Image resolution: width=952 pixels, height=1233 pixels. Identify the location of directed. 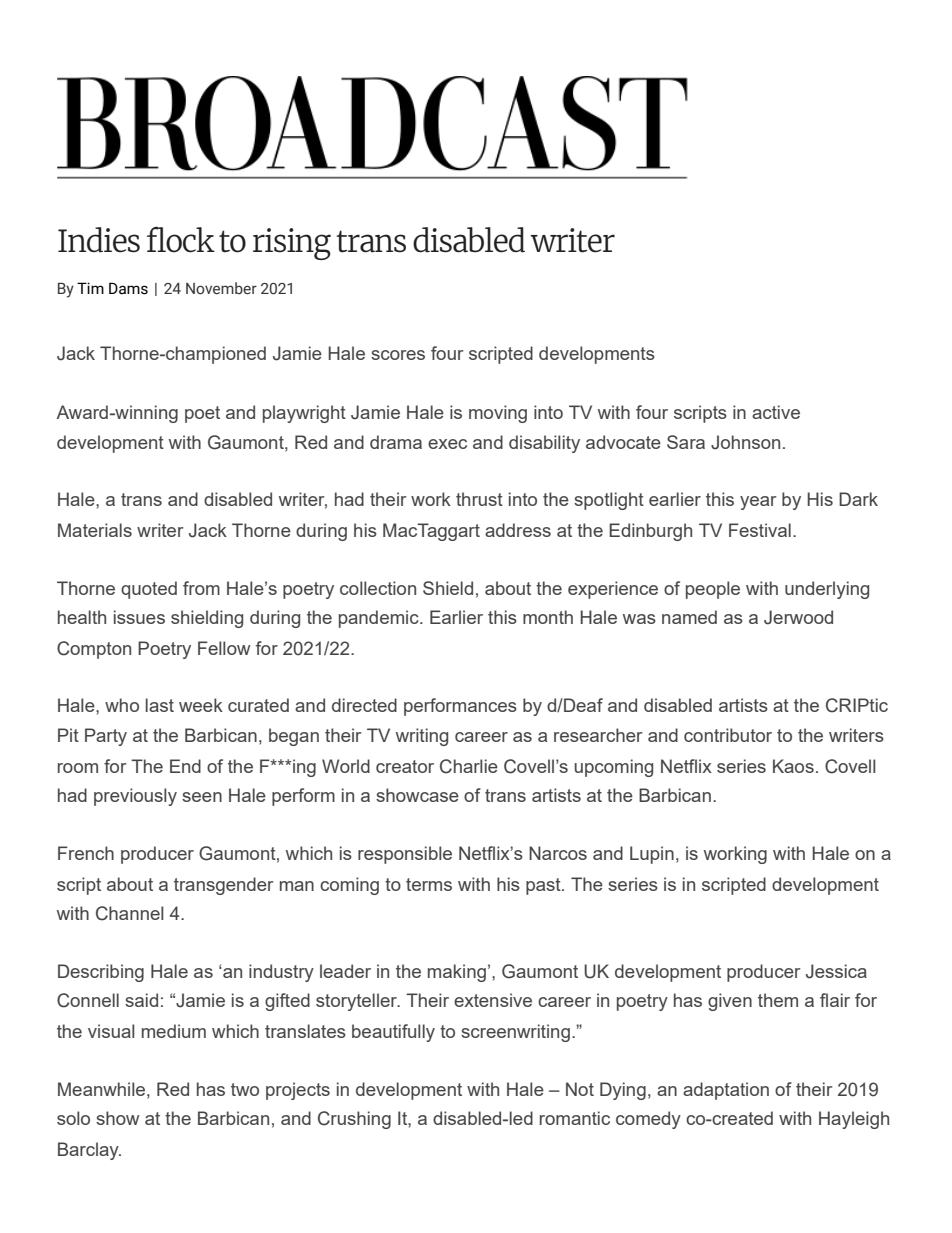
(364, 705).
